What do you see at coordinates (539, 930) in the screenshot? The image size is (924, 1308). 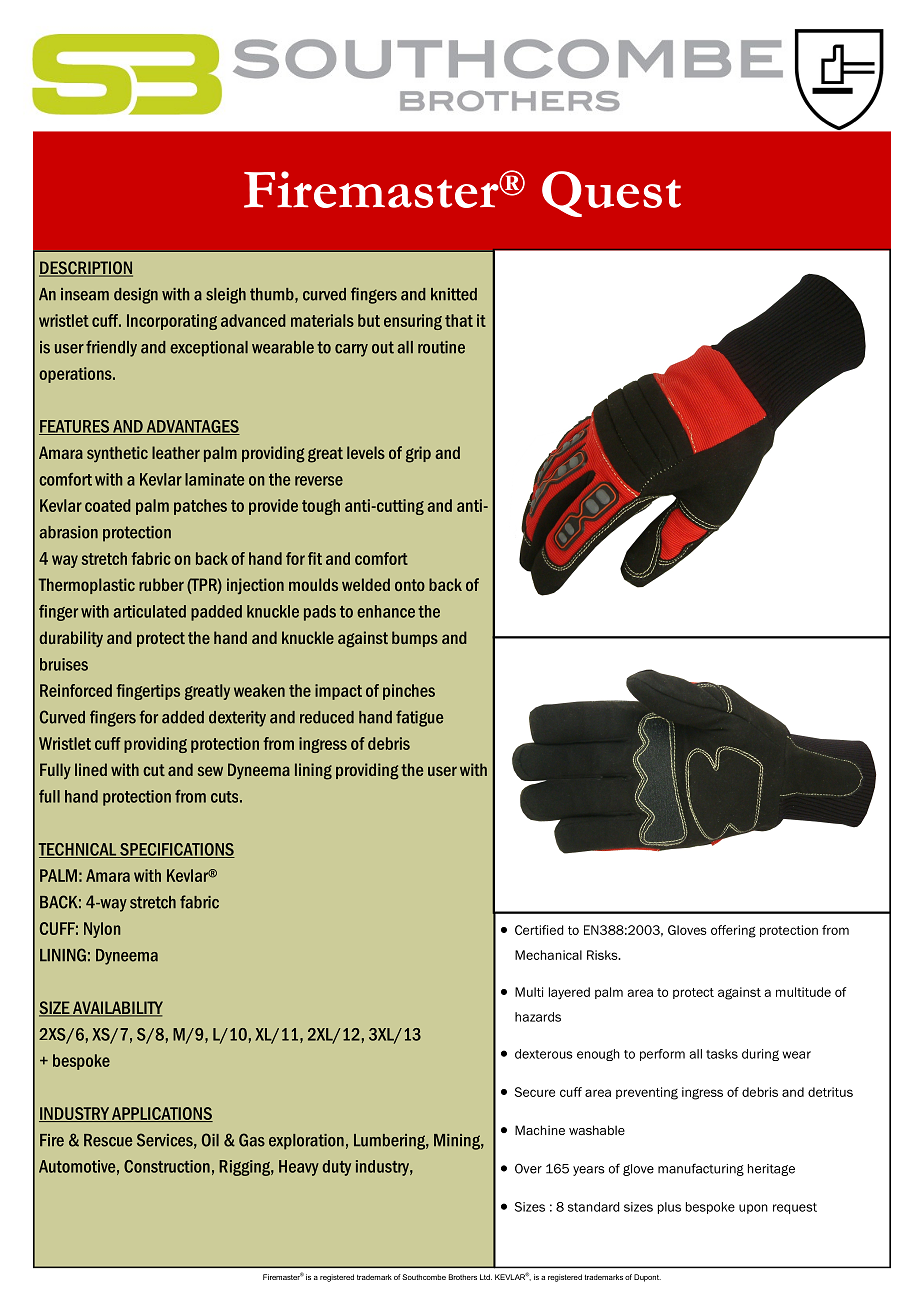 I see `Certified` at bounding box center [539, 930].
